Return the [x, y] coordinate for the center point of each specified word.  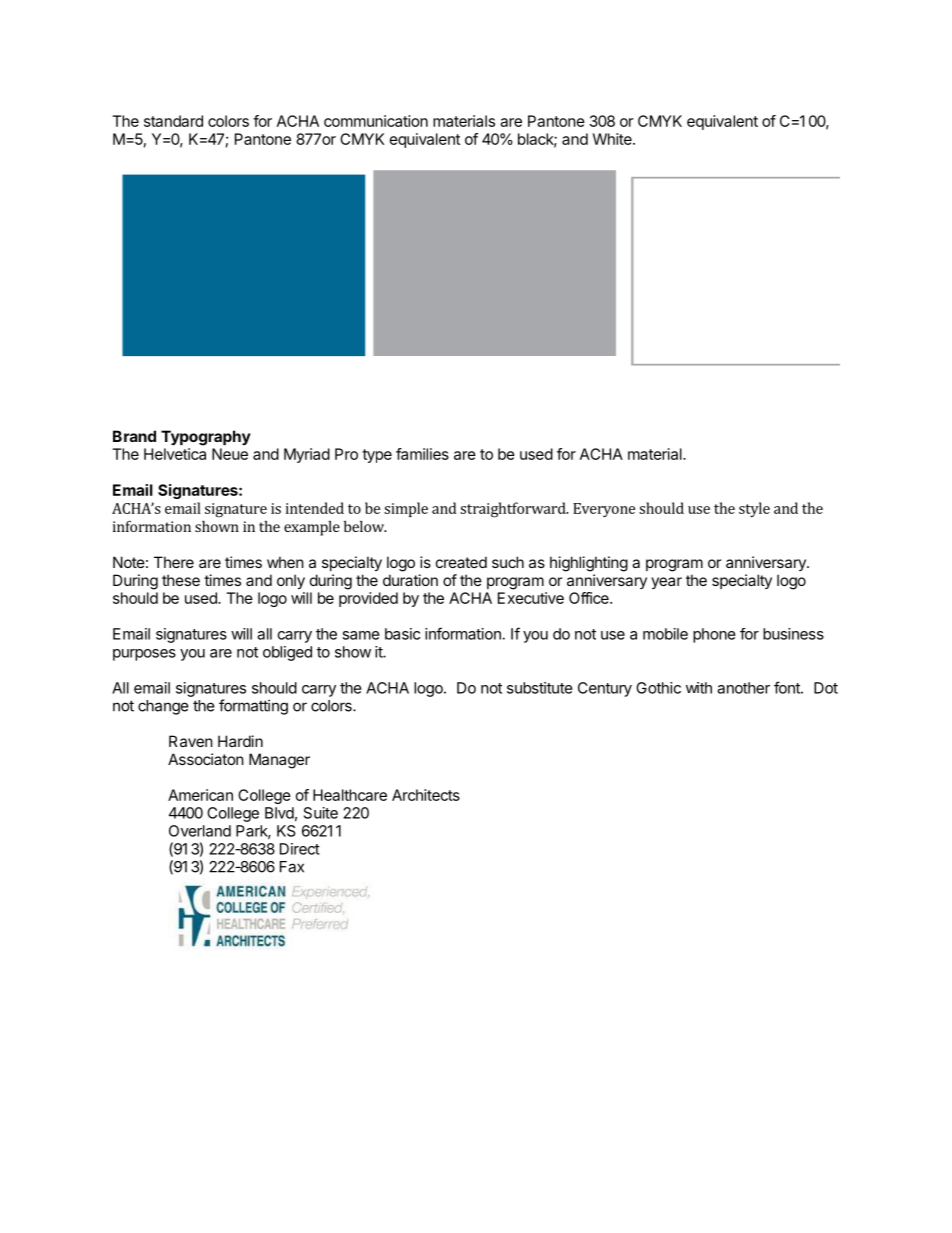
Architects [426, 795]
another [743, 688]
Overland [200, 831]
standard [173, 121]
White [613, 139]
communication [376, 121]
